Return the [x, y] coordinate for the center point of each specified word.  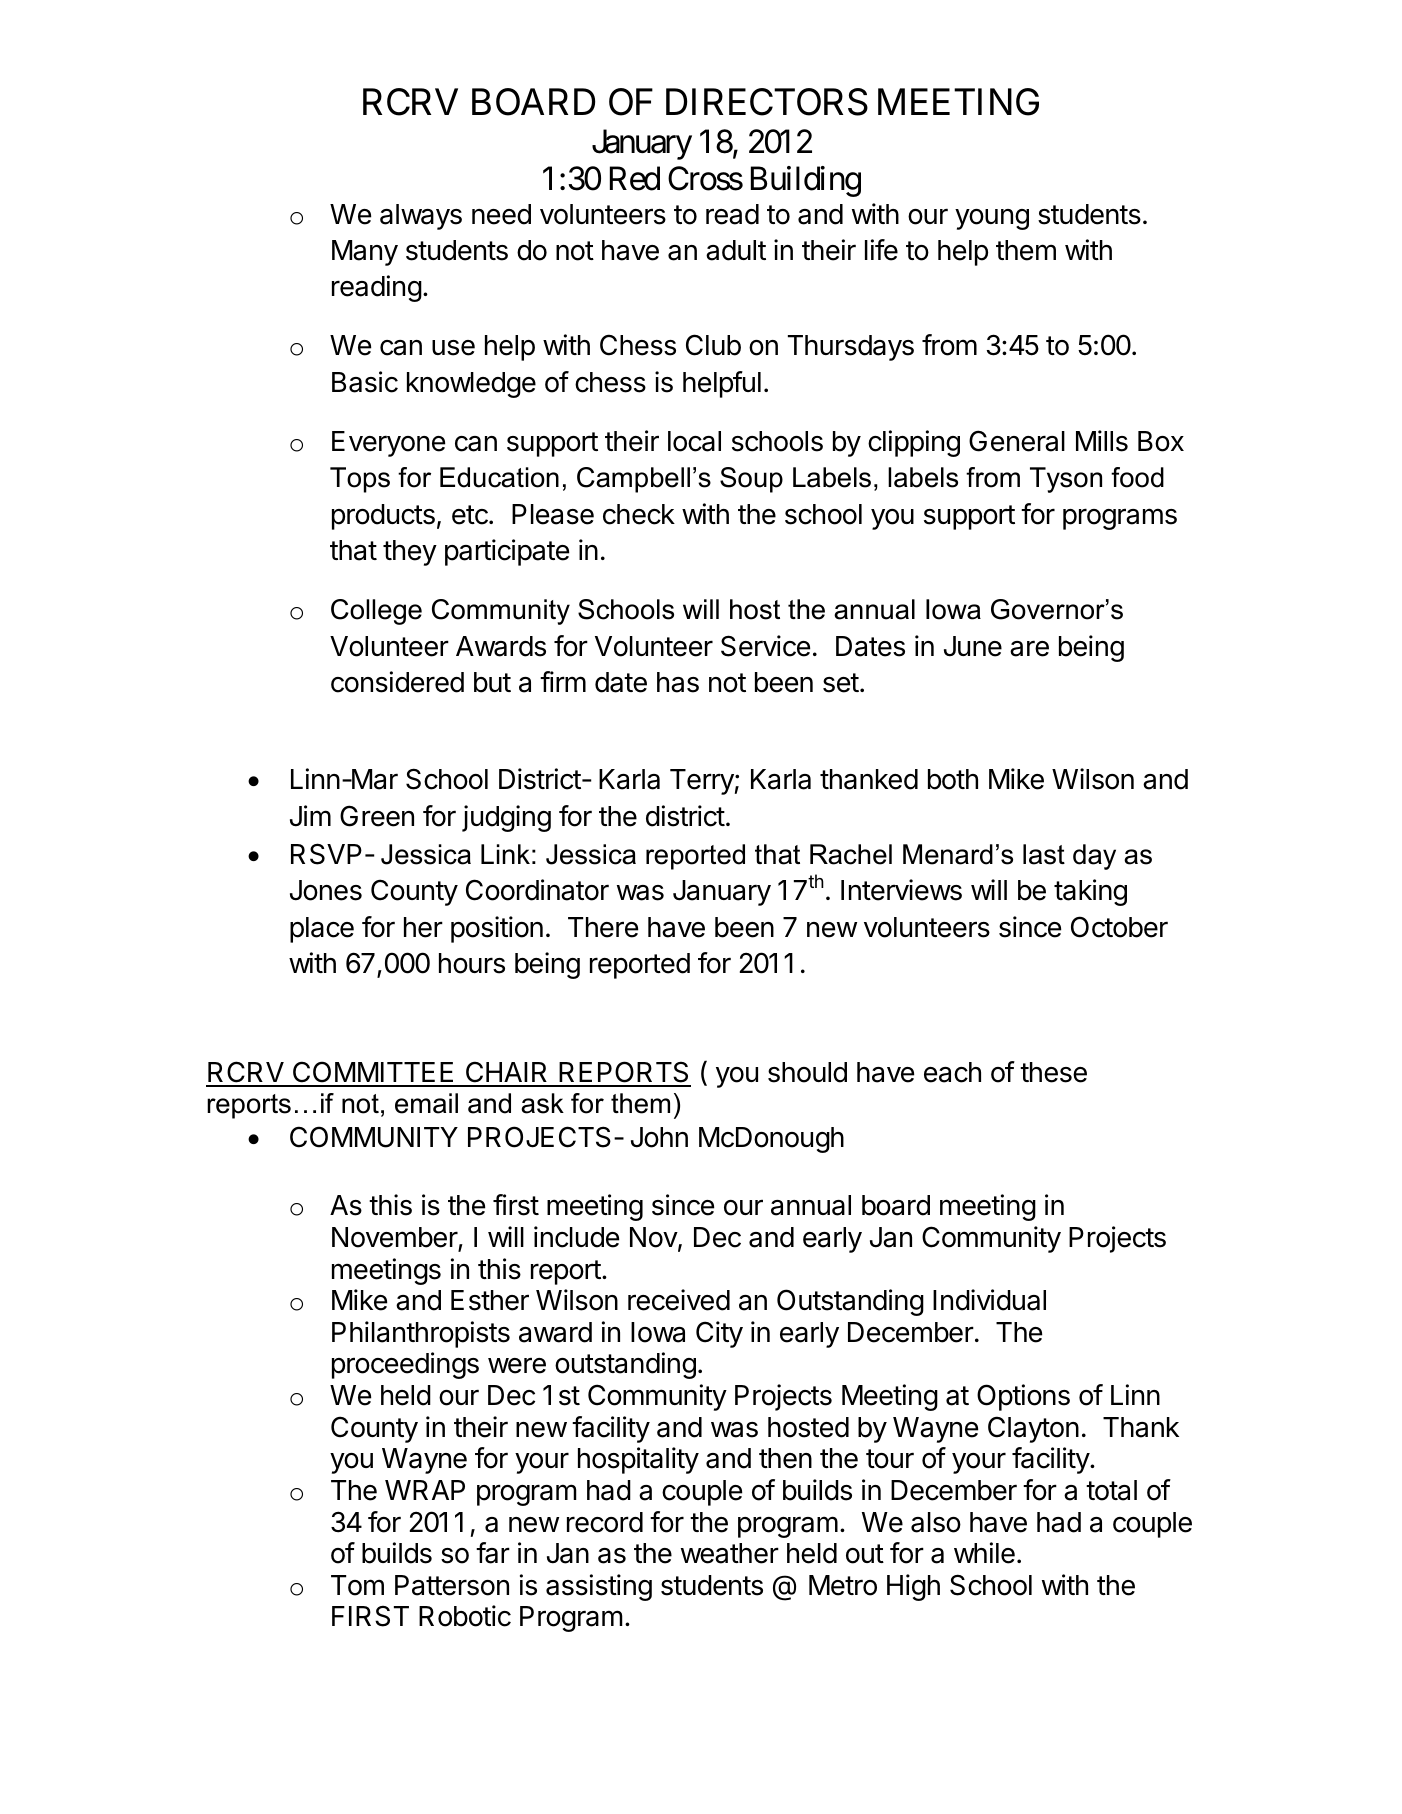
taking [1090, 892]
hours [472, 963]
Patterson [452, 1585]
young [992, 219]
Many [365, 253]
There [603, 927]
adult [736, 250]
